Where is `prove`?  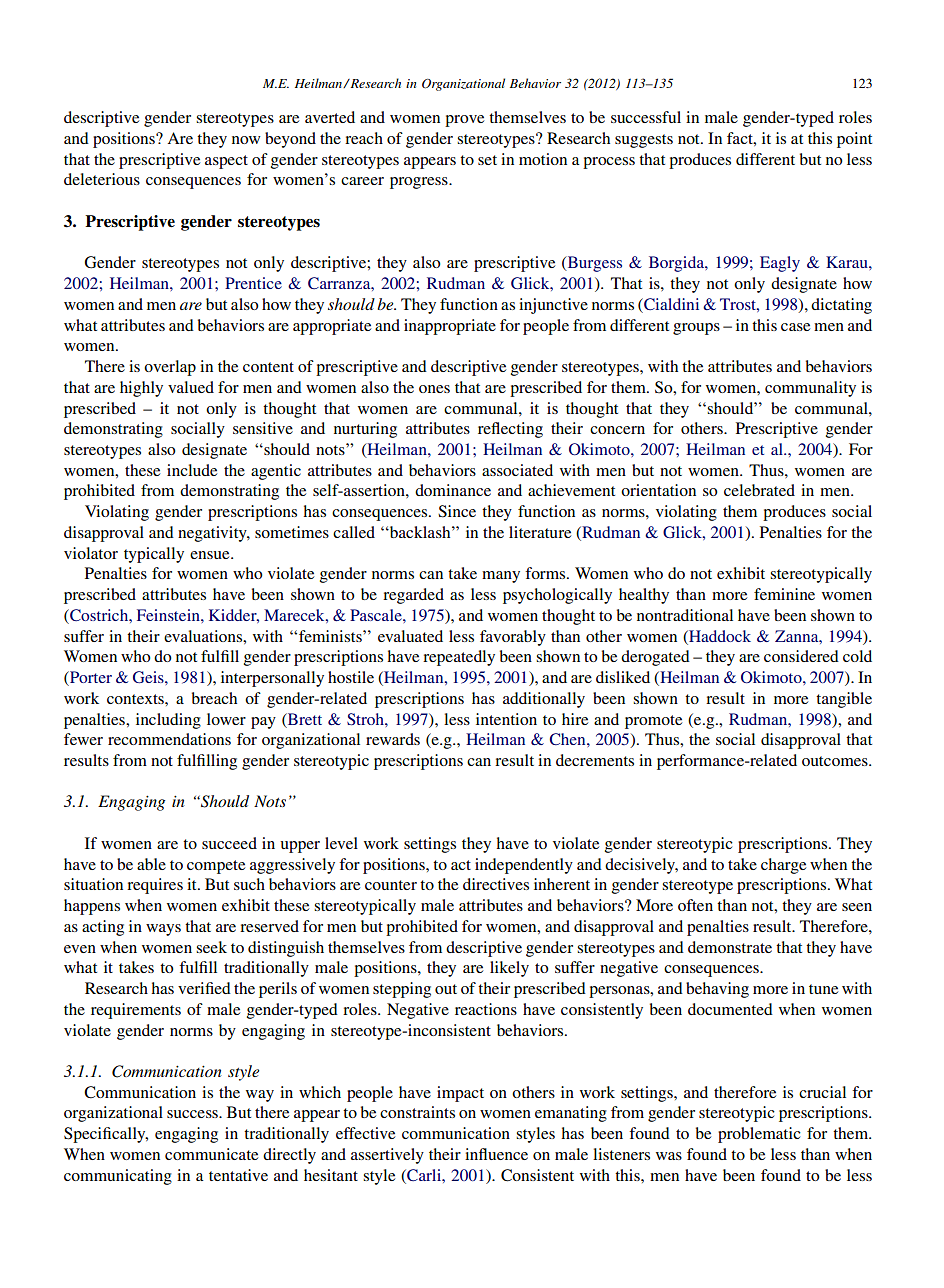
prove is located at coordinates (464, 121).
